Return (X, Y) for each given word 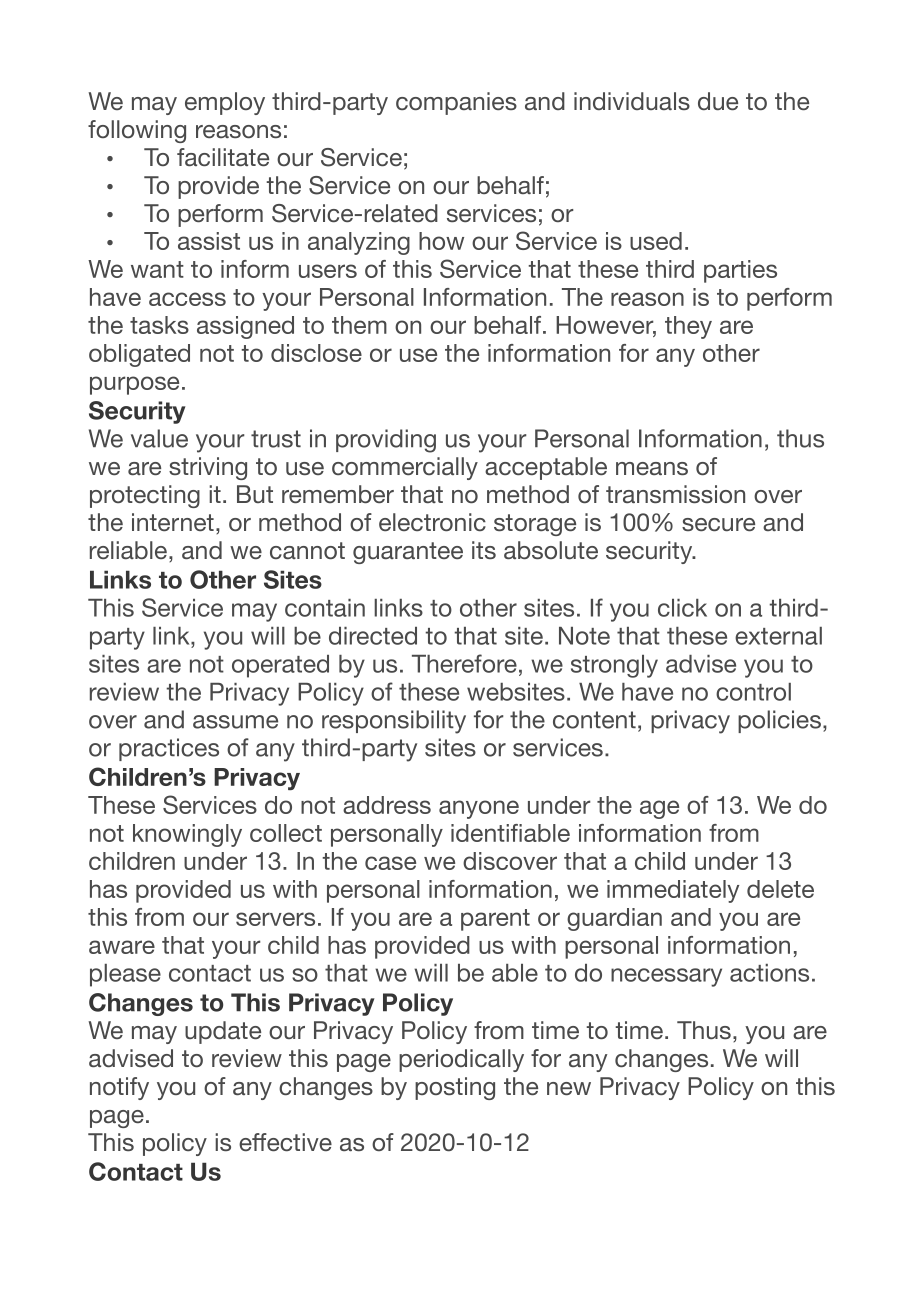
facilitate (223, 157)
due (718, 101)
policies (779, 721)
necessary (666, 977)
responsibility (394, 722)
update (223, 1032)
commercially (405, 468)
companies (456, 103)
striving (208, 468)
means (652, 468)
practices (169, 749)
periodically (461, 1060)
